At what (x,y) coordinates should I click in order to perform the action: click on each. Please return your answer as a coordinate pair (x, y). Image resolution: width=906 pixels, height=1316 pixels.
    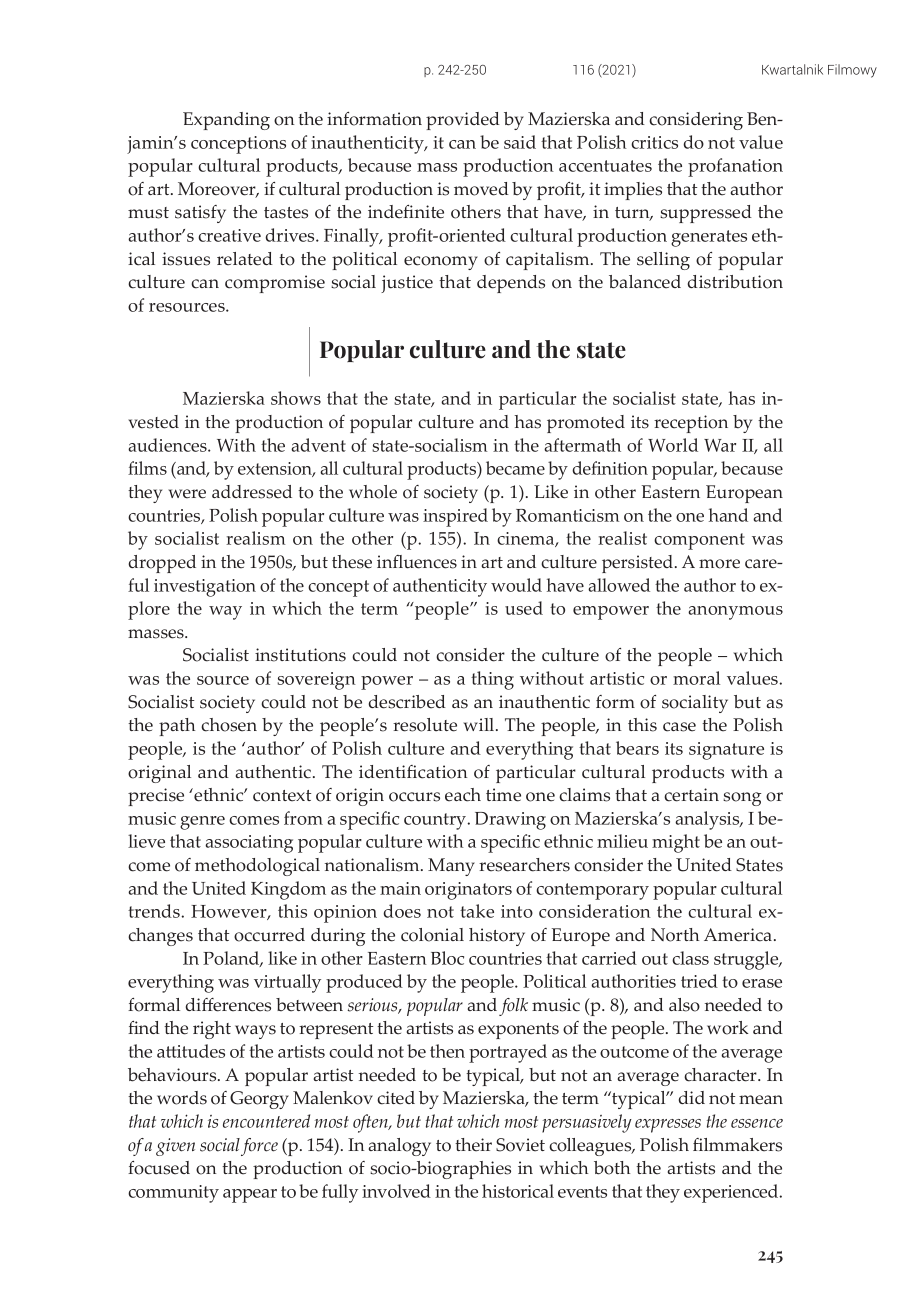
    Looking at the image, I should click on (463, 795).
